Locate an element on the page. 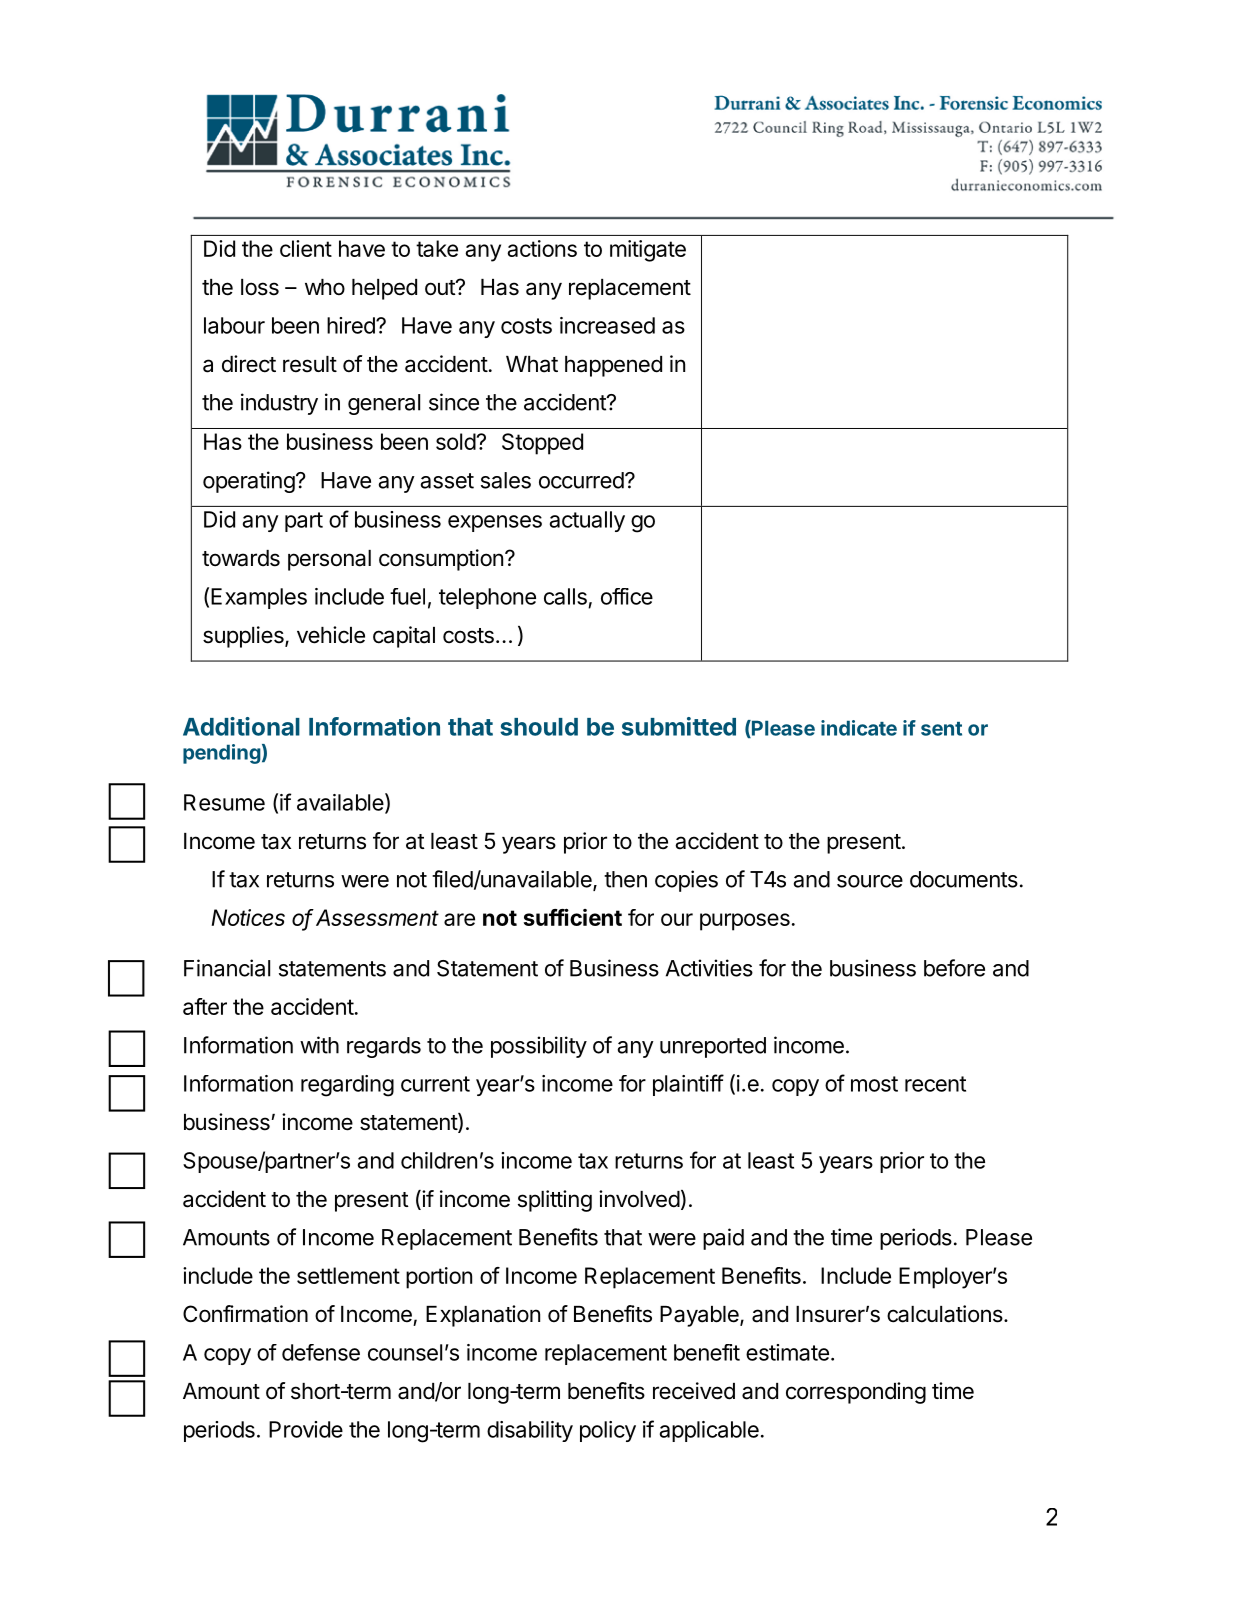 This image has height=1604, width=1239. who is located at coordinates (325, 287).
